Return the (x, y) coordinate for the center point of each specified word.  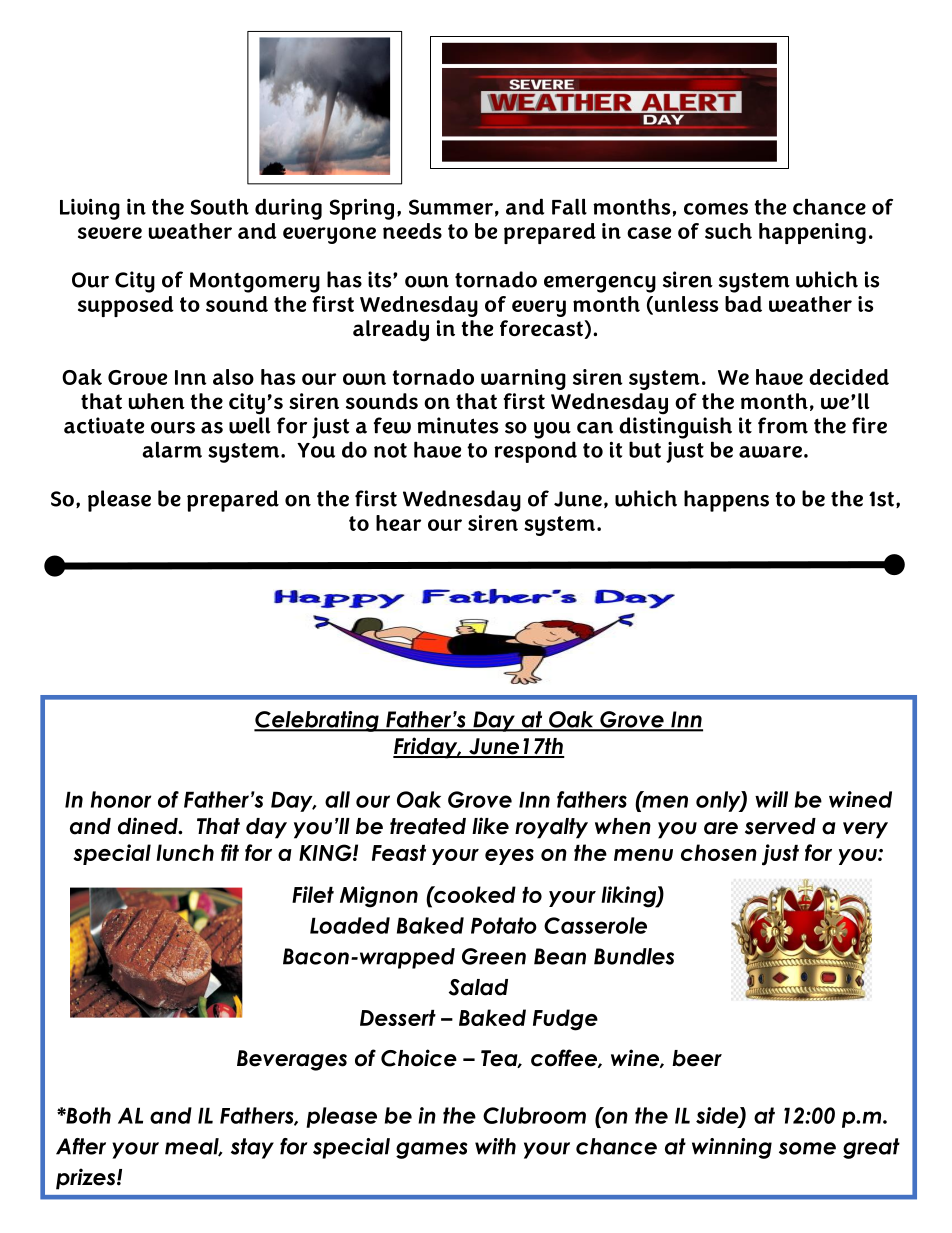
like (490, 826)
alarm (172, 449)
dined (149, 826)
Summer (451, 207)
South (220, 206)
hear (398, 523)
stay (252, 1148)
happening (812, 233)
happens (726, 501)
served (780, 826)
